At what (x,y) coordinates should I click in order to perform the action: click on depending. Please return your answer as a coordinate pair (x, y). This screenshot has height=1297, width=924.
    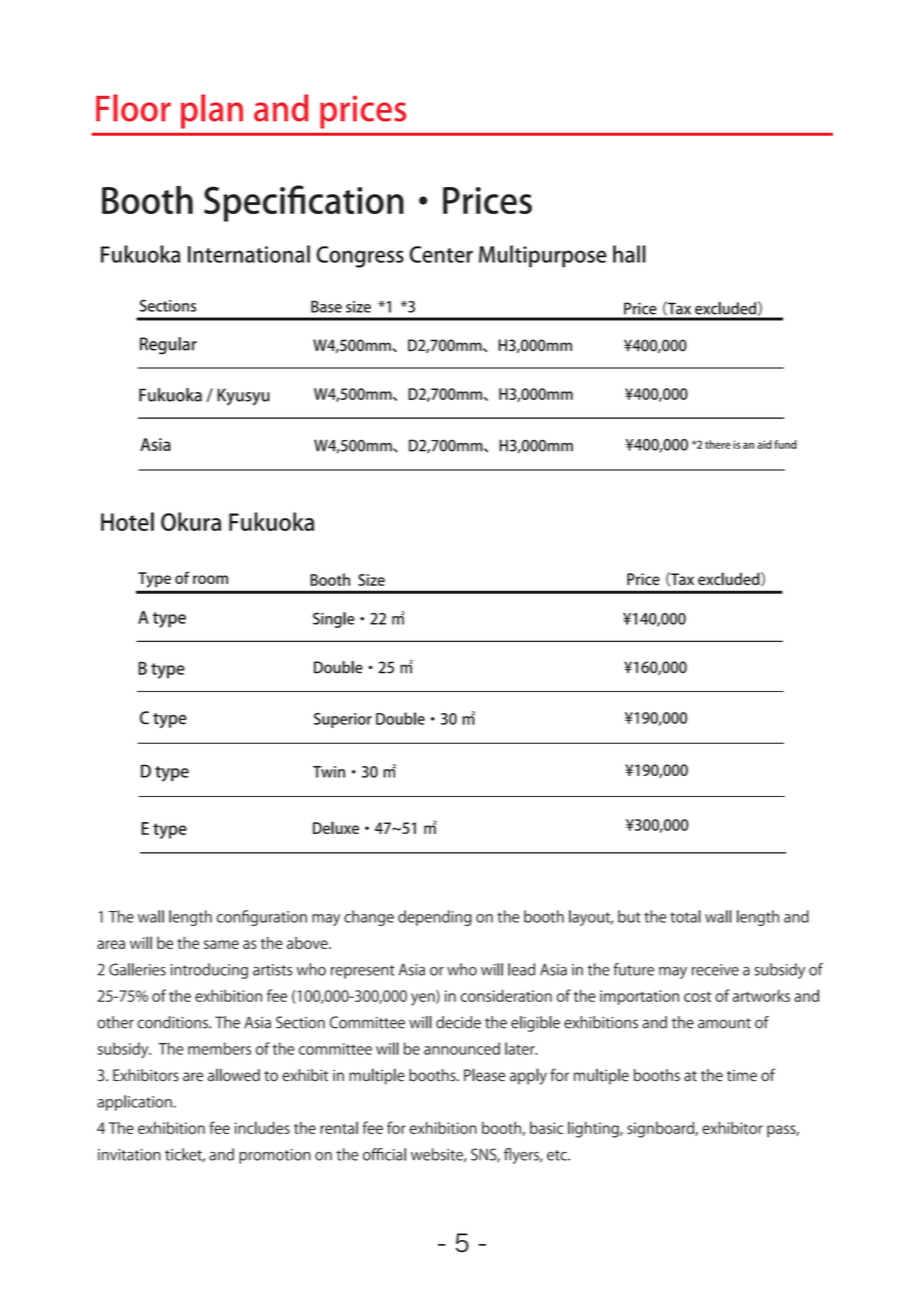
    Looking at the image, I should click on (435, 918).
